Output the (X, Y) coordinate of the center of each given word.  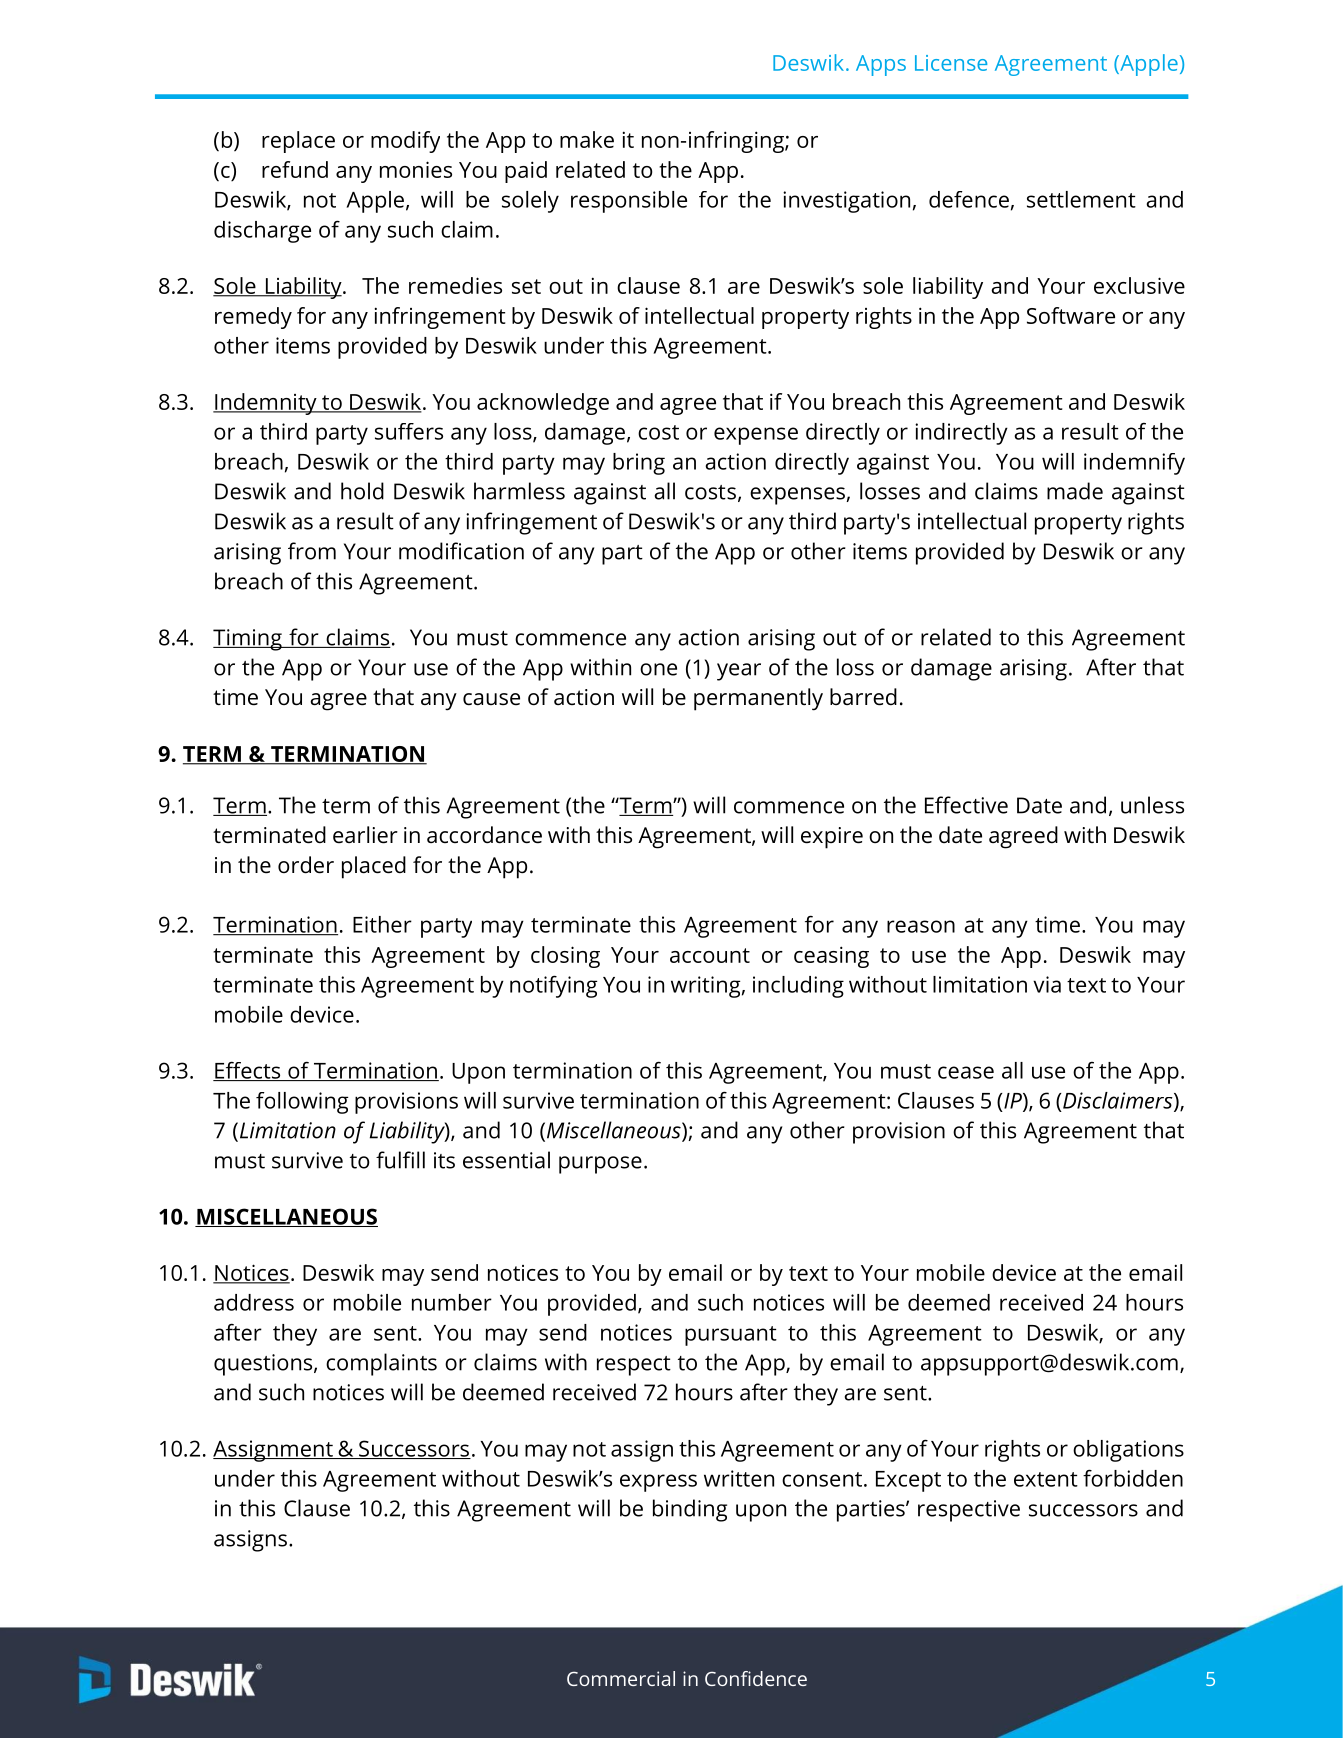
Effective (966, 805)
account (710, 955)
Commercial (621, 1678)
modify (405, 142)
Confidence (756, 1678)
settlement (1081, 199)
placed (374, 867)
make (587, 139)
